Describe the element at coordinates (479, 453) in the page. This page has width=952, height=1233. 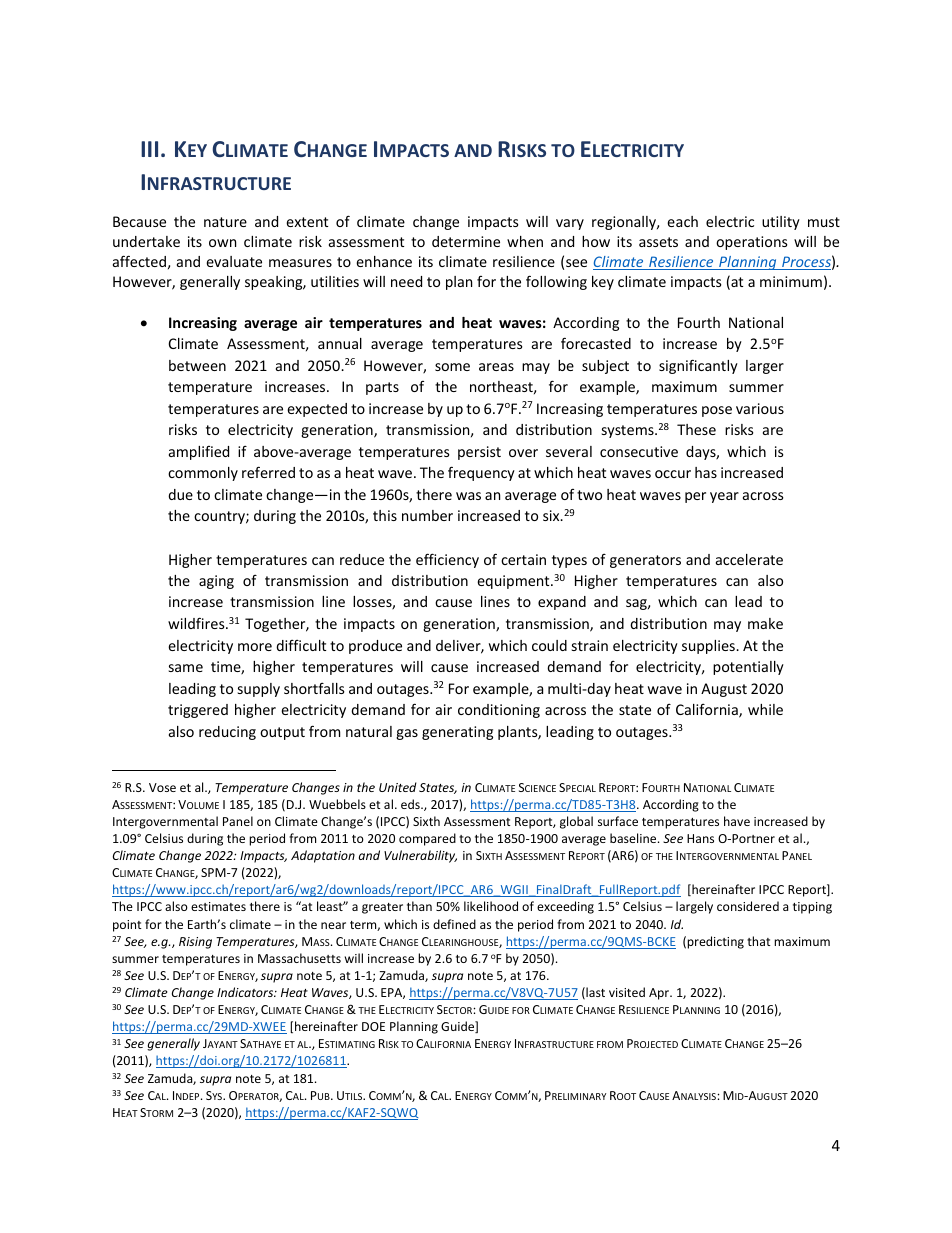
I see `persist` at that location.
